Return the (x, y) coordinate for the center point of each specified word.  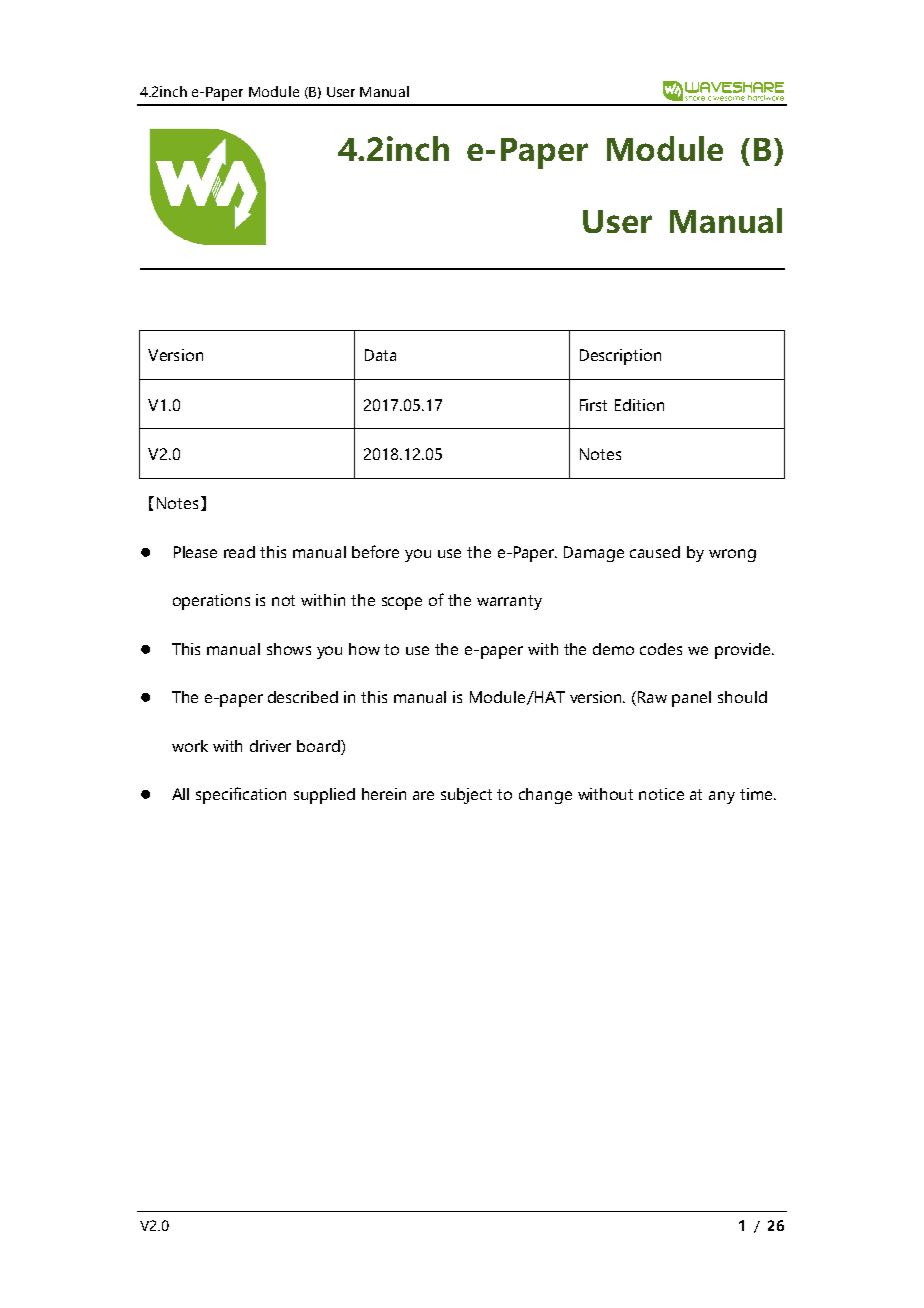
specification (241, 795)
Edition (639, 405)
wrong (732, 555)
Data (380, 355)
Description (620, 357)
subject (466, 796)
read (239, 552)
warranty (509, 602)
